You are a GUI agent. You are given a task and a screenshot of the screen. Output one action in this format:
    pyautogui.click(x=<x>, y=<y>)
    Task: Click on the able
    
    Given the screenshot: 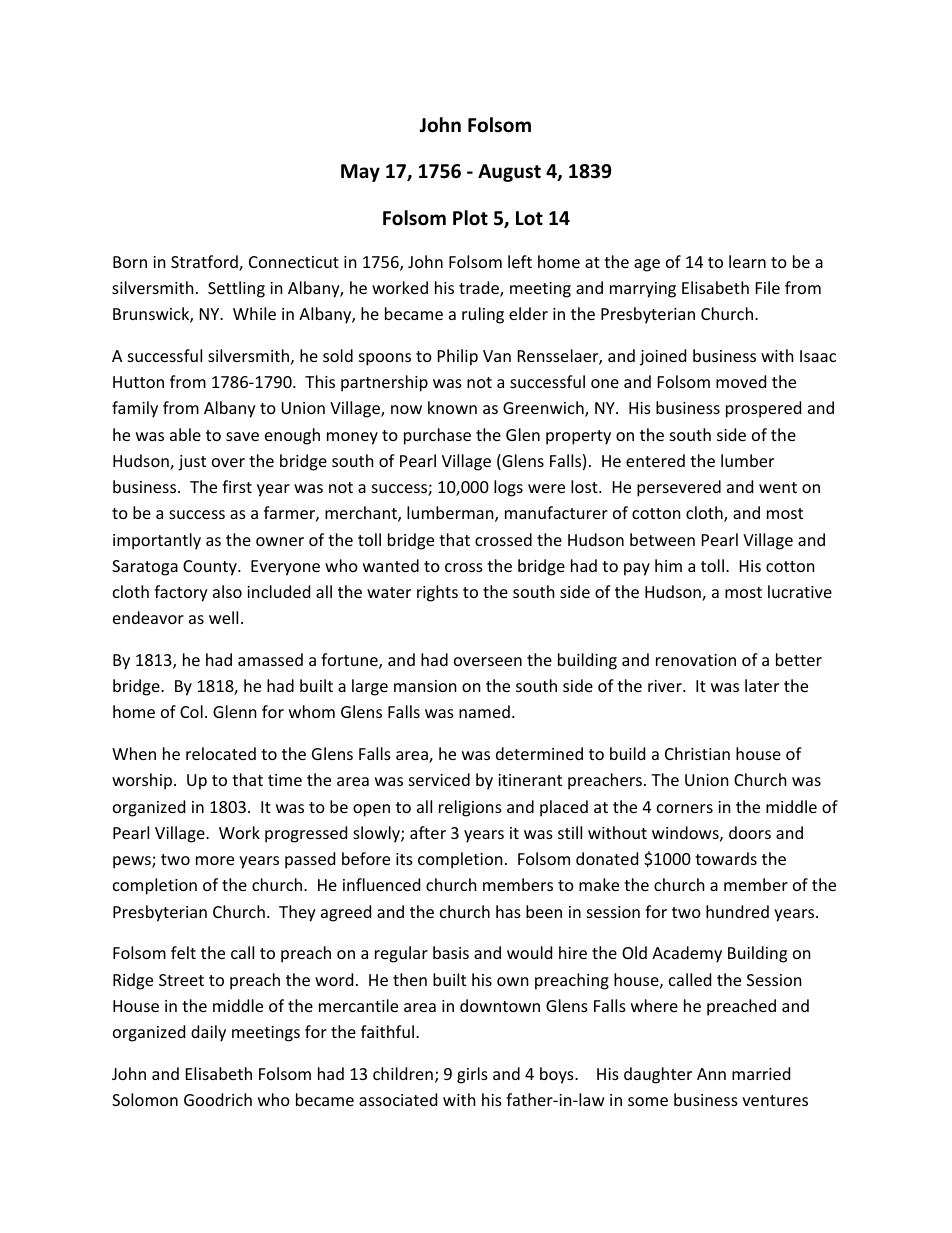 What is the action you would take?
    pyautogui.click(x=185, y=434)
